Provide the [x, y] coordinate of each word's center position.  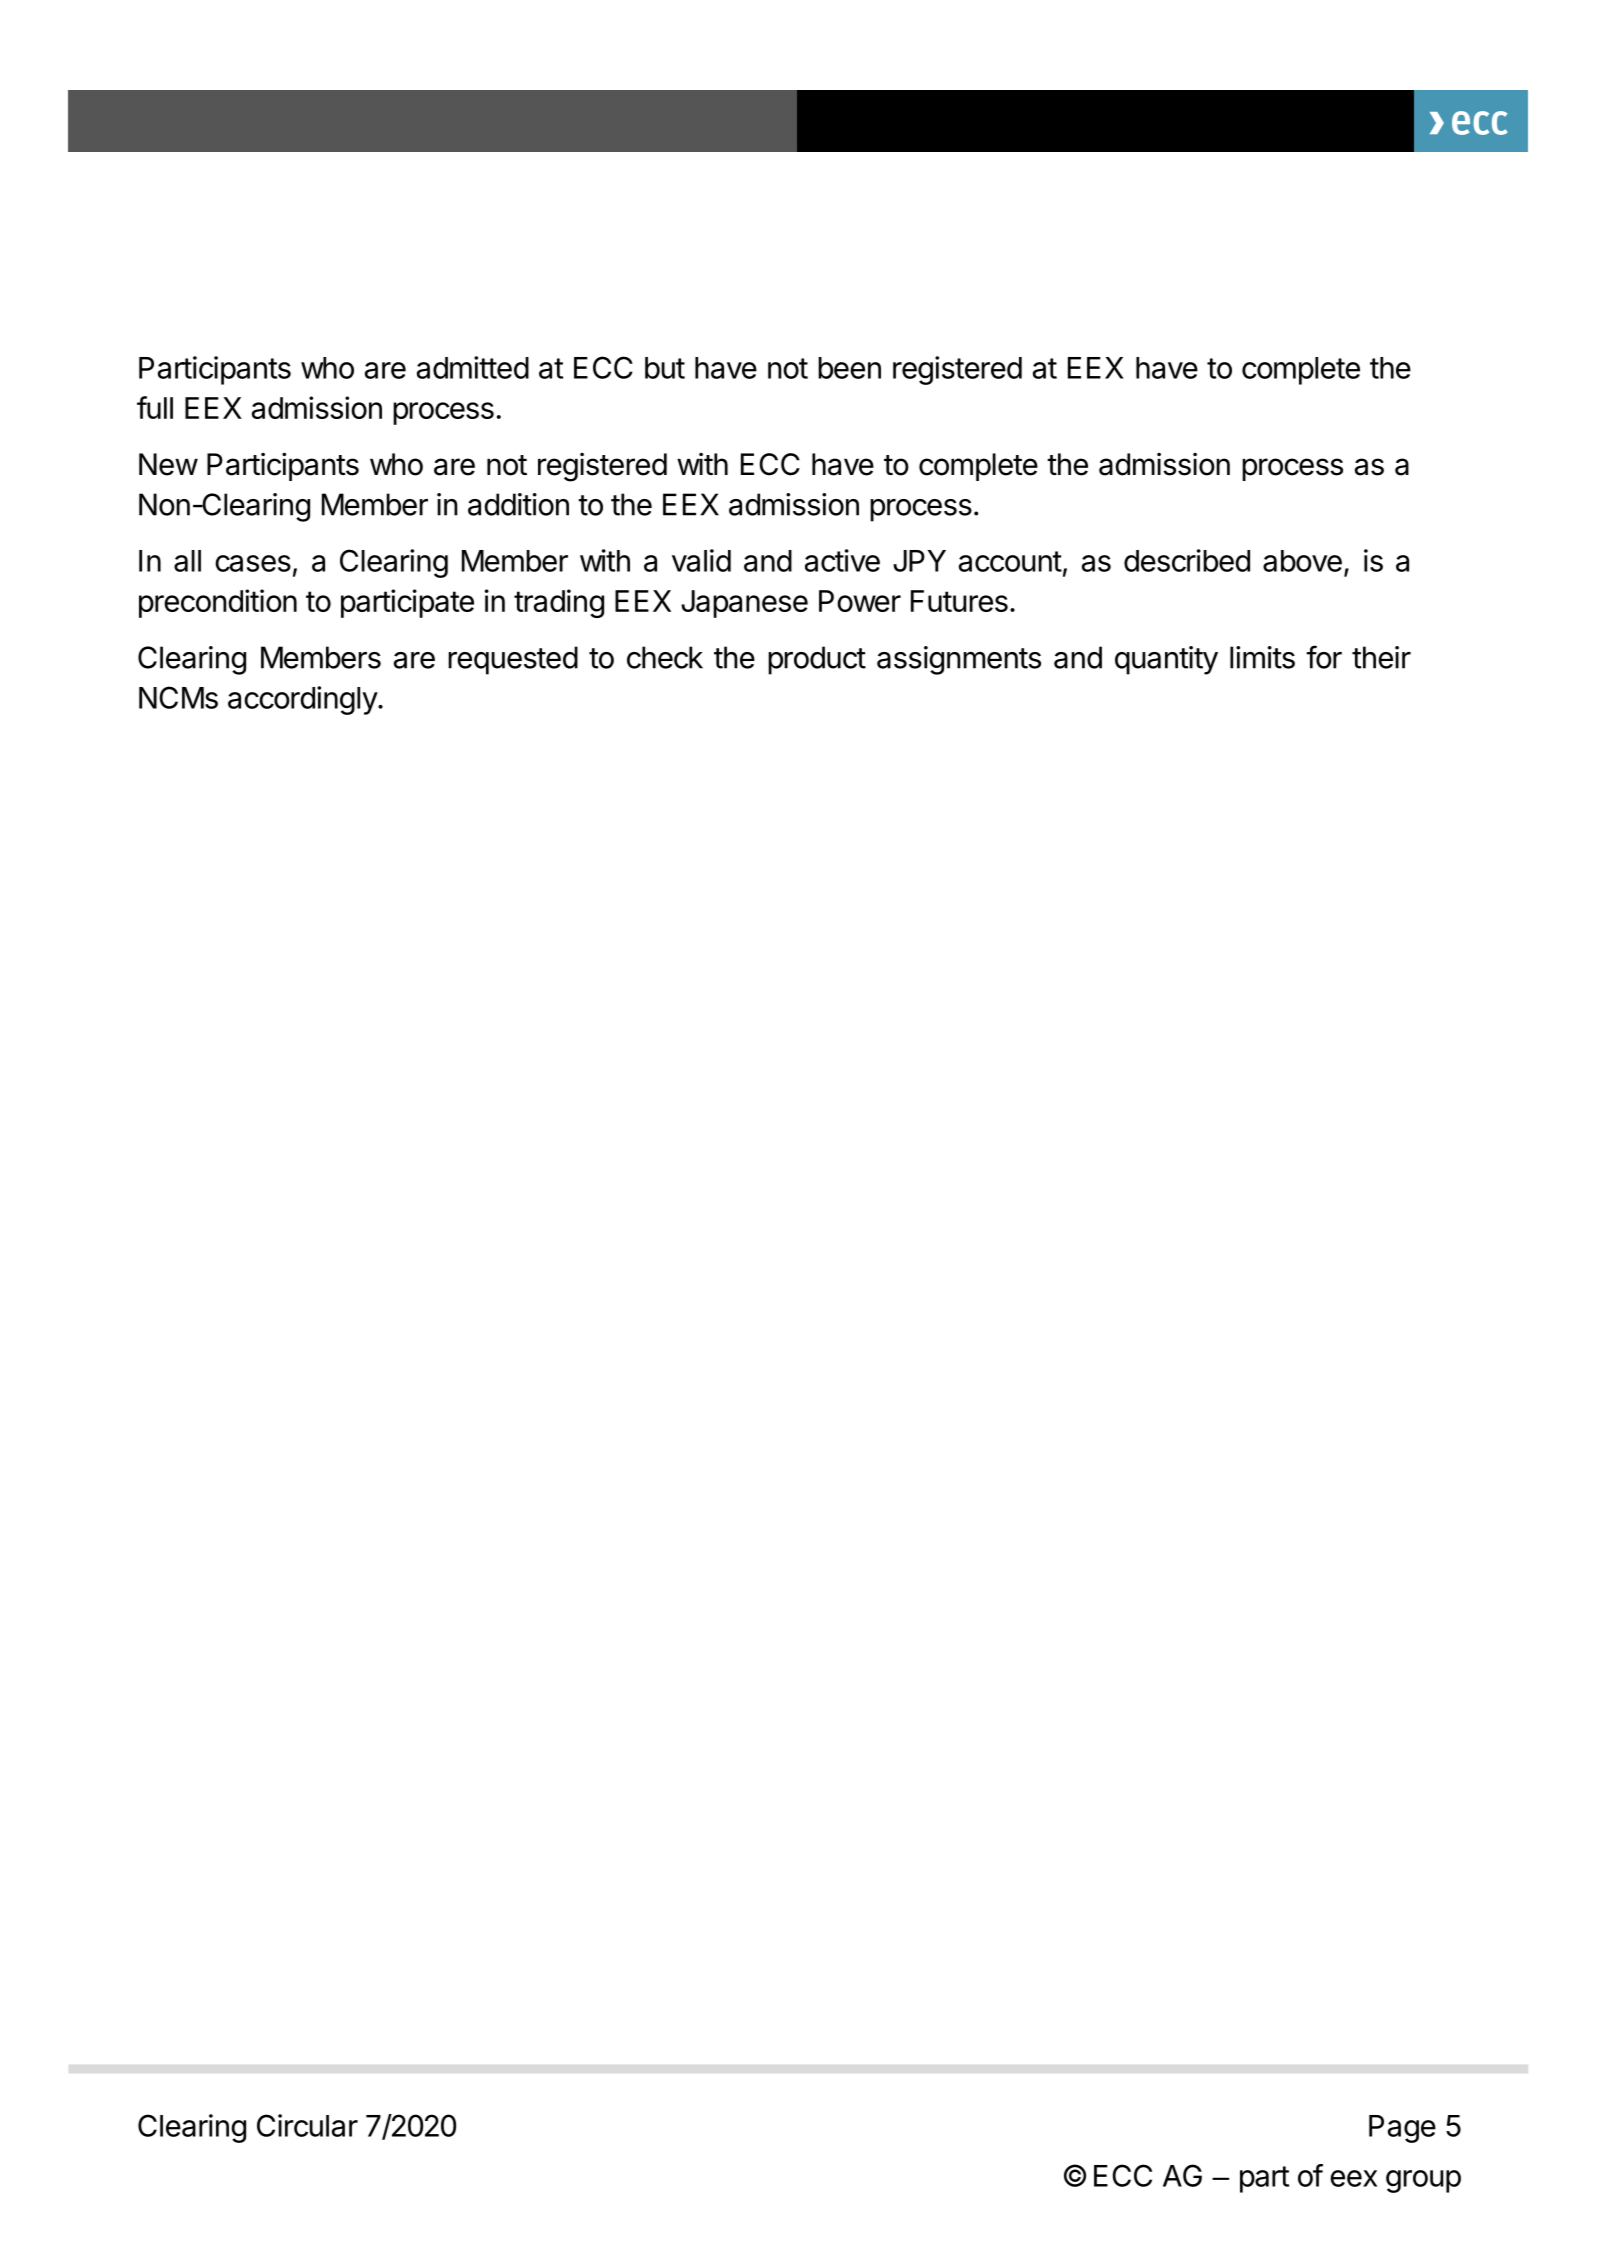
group [1423, 2181]
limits [1262, 657]
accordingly [303, 700]
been [849, 368]
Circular [307, 2125]
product [817, 660]
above [1302, 561]
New [168, 464]
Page [1402, 2129]
